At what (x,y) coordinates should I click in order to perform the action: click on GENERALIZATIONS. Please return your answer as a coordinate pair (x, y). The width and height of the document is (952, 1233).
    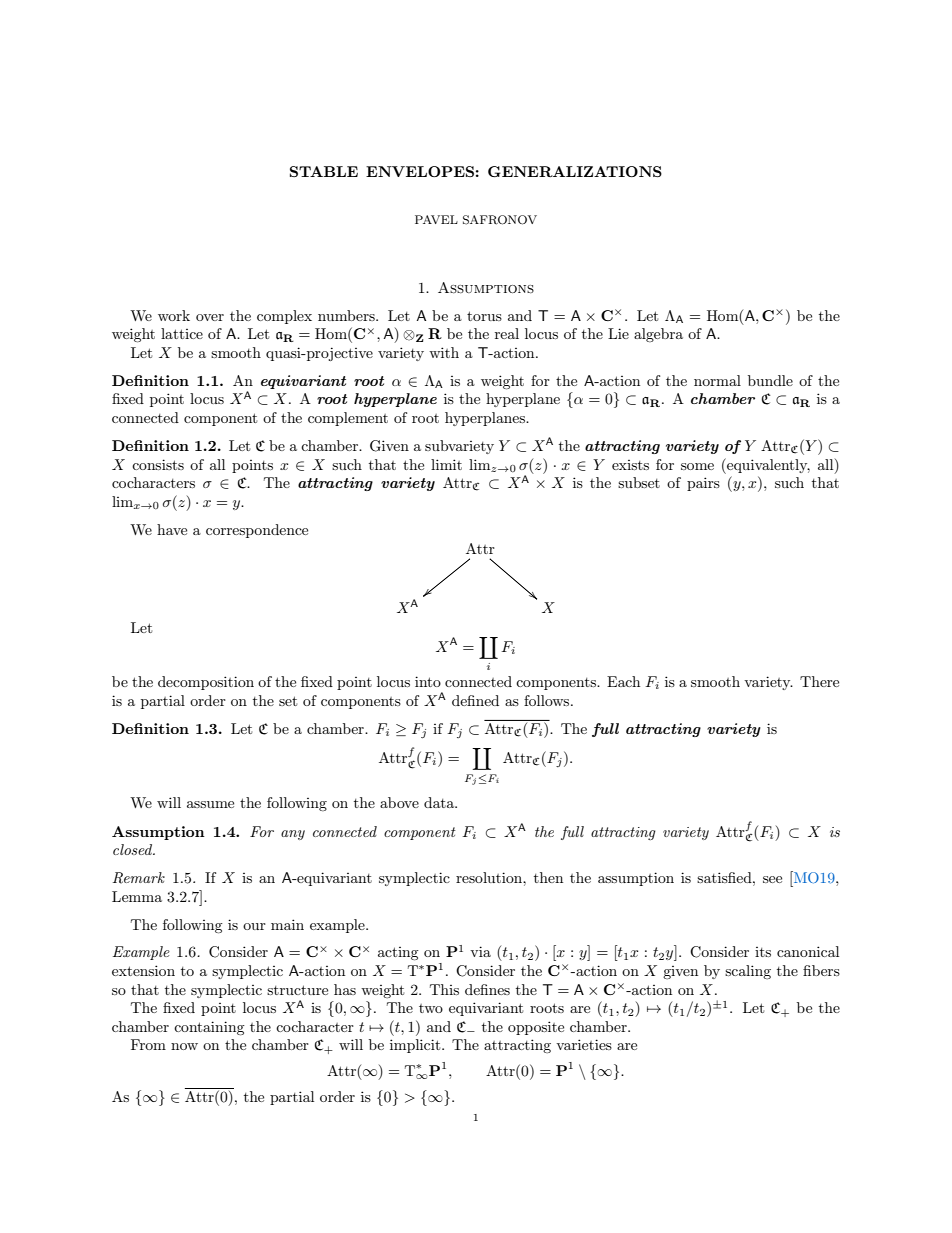
    Looking at the image, I should click on (575, 171).
